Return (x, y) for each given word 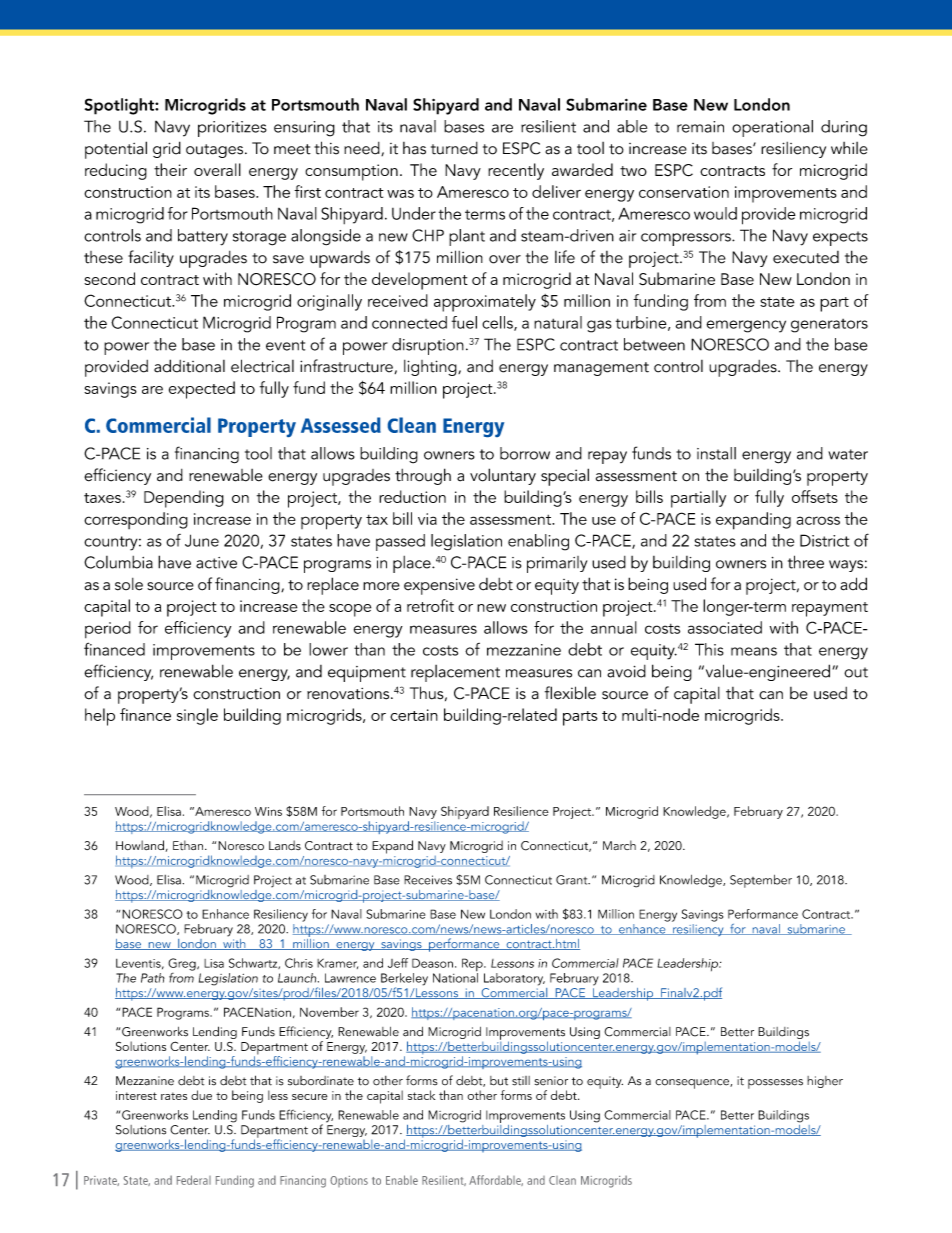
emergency (746, 326)
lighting (431, 368)
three (806, 562)
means (754, 651)
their (170, 169)
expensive (439, 586)
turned (454, 148)
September (761, 881)
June (202, 540)
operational (772, 128)
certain (414, 715)
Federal (194, 1180)
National (455, 976)
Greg (183, 964)
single (197, 716)
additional (189, 366)
